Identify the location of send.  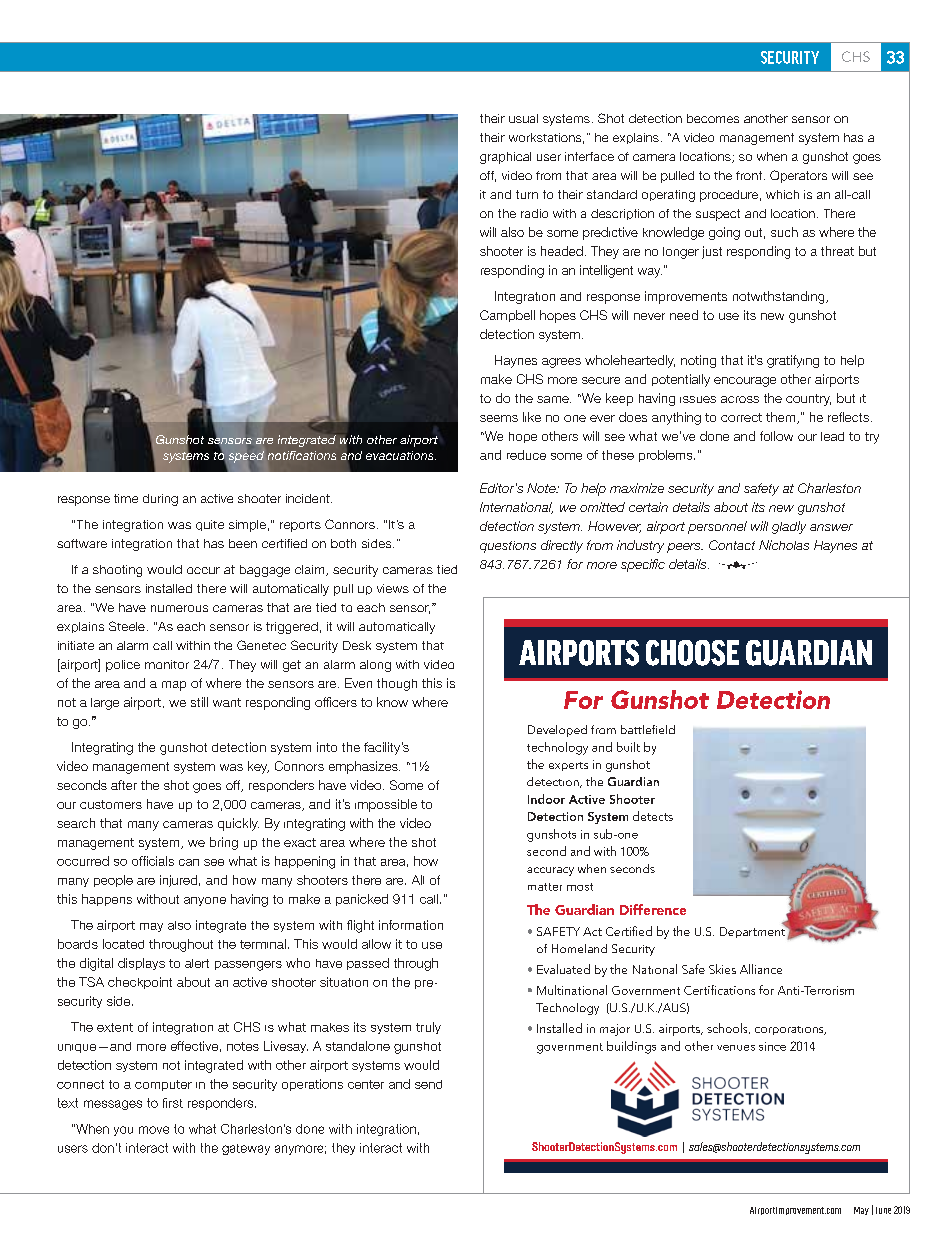
(428, 1084).
